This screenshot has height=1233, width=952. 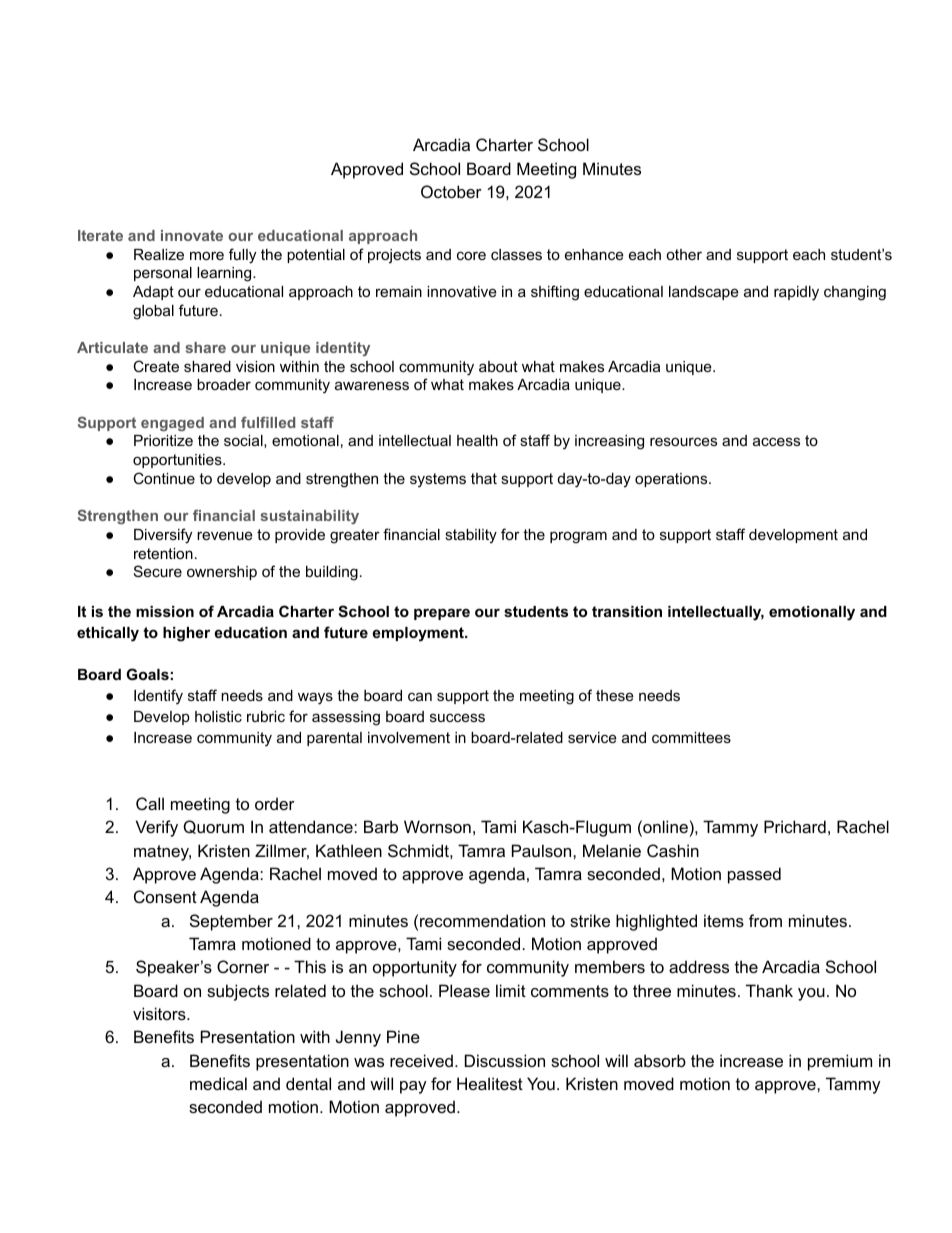 I want to click on passed, so click(x=754, y=875).
